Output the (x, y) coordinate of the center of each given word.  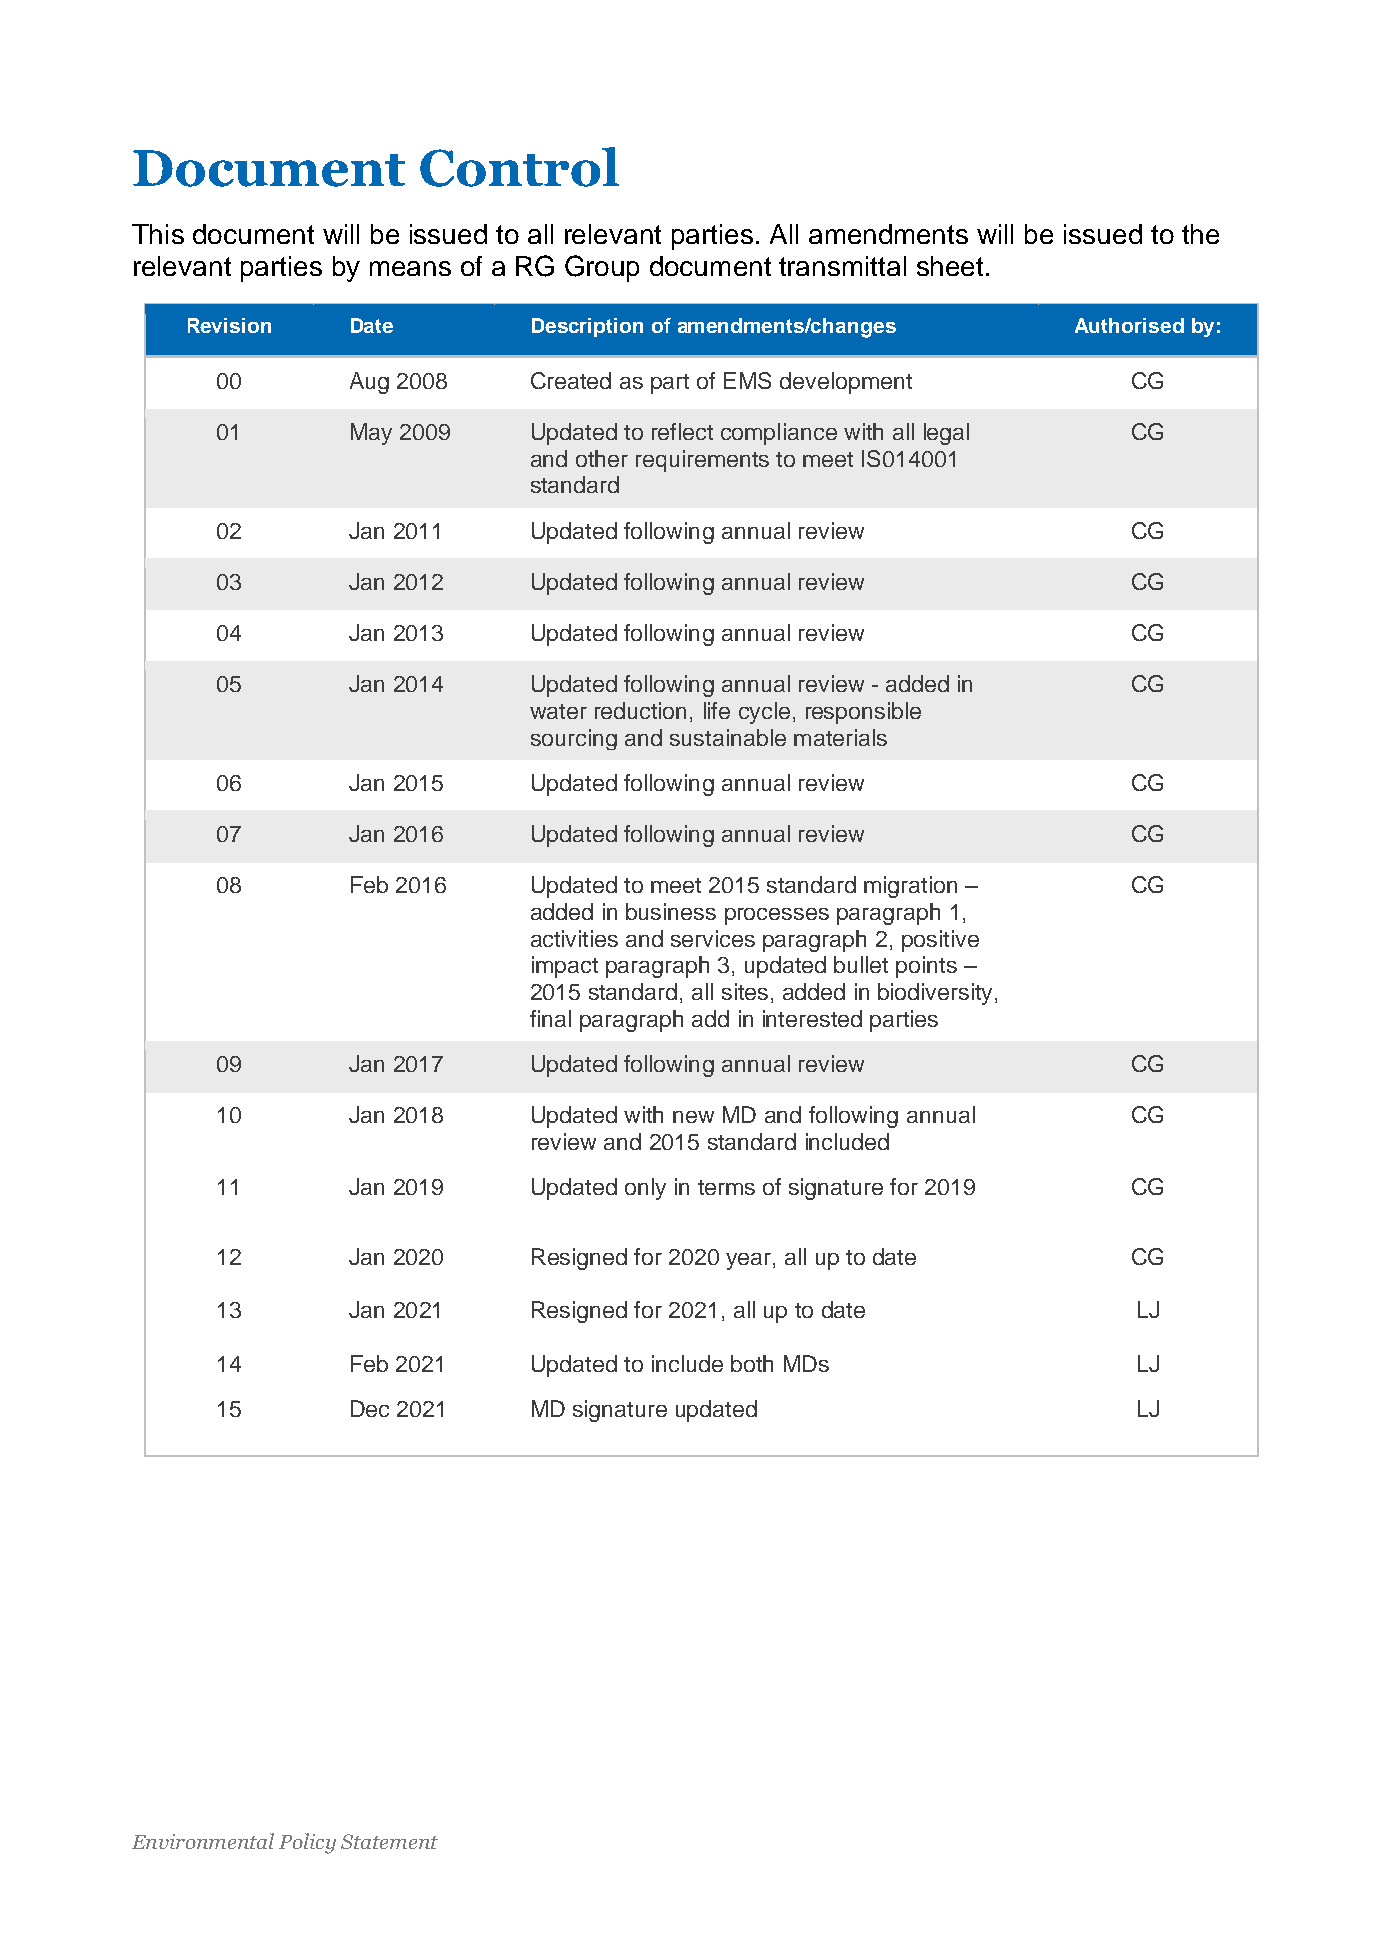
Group (602, 268)
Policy (307, 1843)
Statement (389, 1841)
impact (565, 967)
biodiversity (937, 994)
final (550, 1018)
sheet (950, 266)
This (158, 234)
